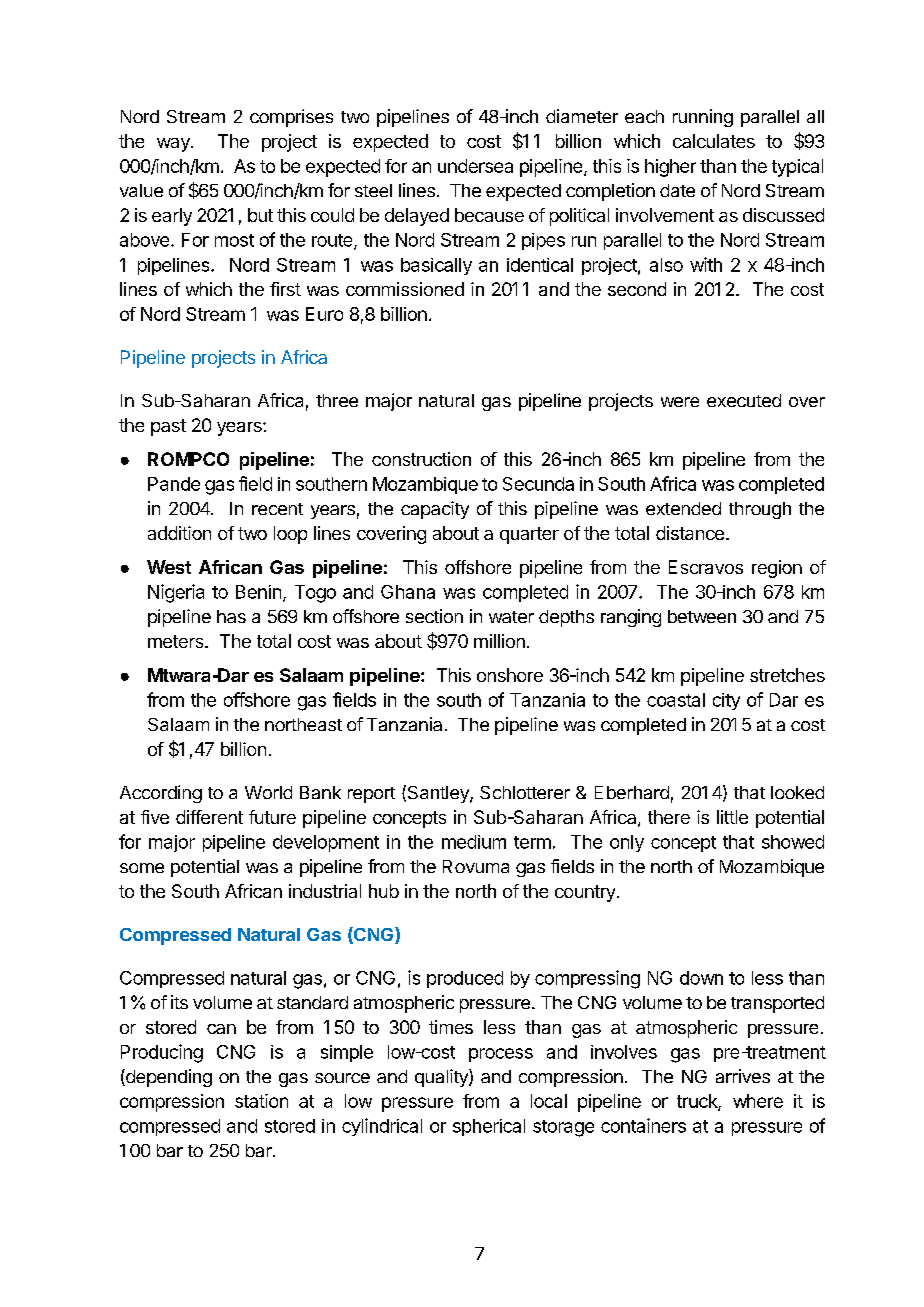  What do you see at coordinates (442, 1078) in the screenshot?
I see `quality` at bounding box center [442, 1078].
